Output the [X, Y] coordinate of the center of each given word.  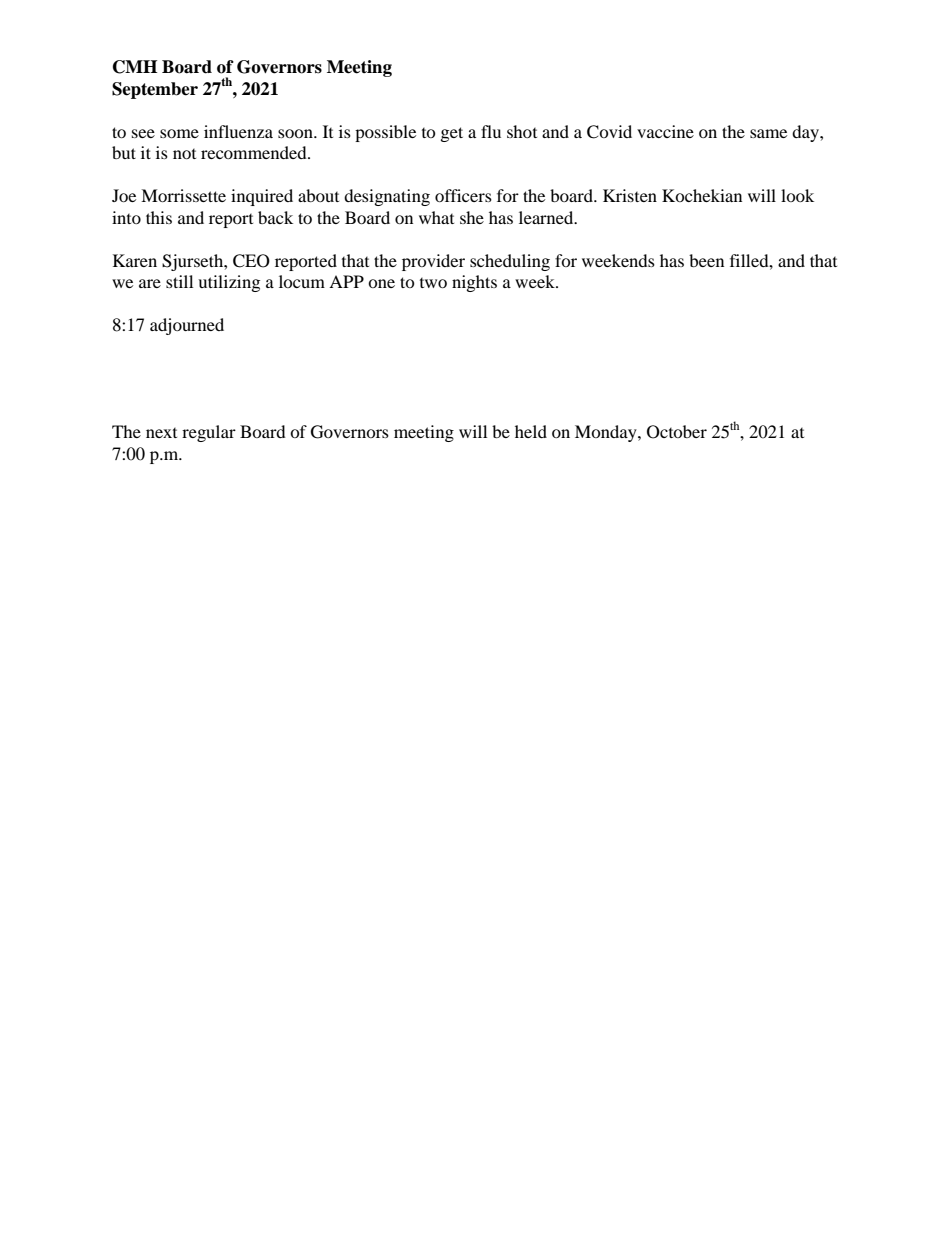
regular [209, 433]
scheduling [510, 262]
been [706, 260]
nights [474, 283]
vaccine [665, 131]
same [768, 133]
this [159, 217]
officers [463, 195]
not [184, 154]
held [531, 431]
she [472, 217]
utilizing [229, 283]
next [161, 433]
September [155, 90]
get [452, 134]
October [677, 432]
